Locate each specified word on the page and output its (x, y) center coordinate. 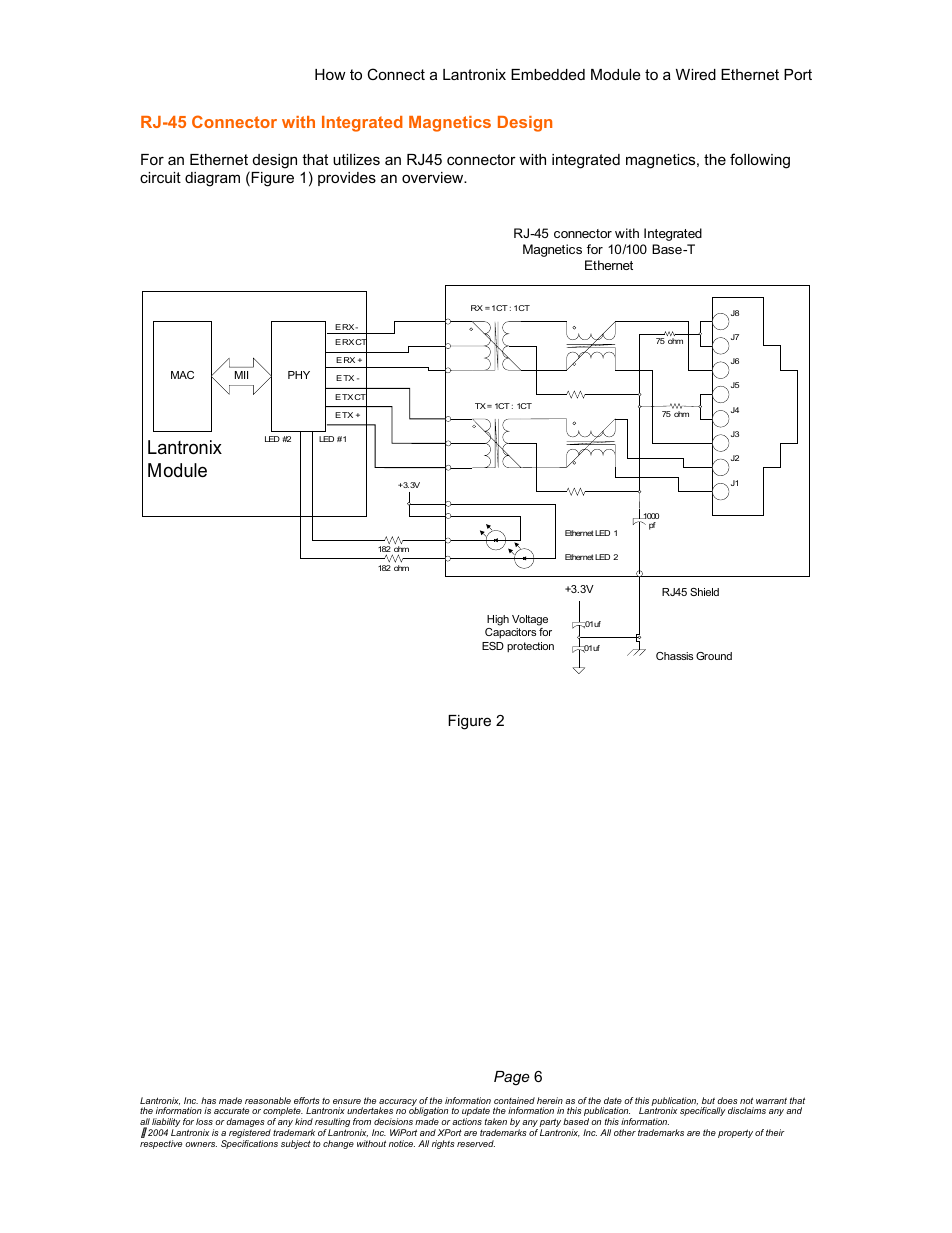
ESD (493, 646)
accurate (231, 1111)
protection (530, 647)
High (497, 622)
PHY (299, 375)
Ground (714, 656)
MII (241, 375)
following (760, 161)
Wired (696, 74)
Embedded (548, 74)
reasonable (268, 1100)
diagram (212, 179)
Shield (704, 592)
